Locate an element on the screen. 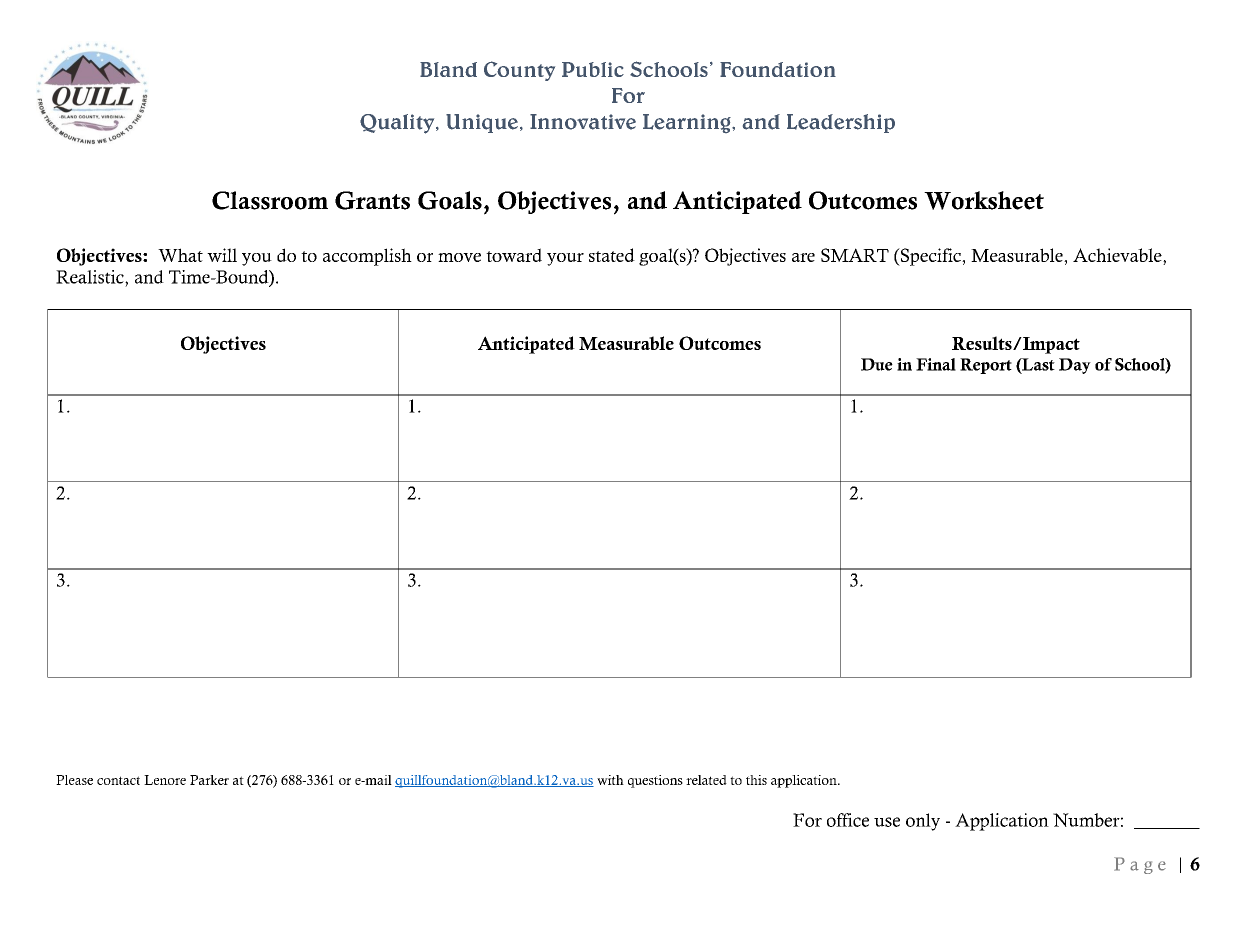 This screenshot has width=1233, height=952. Parker is located at coordinates (209, 780).
